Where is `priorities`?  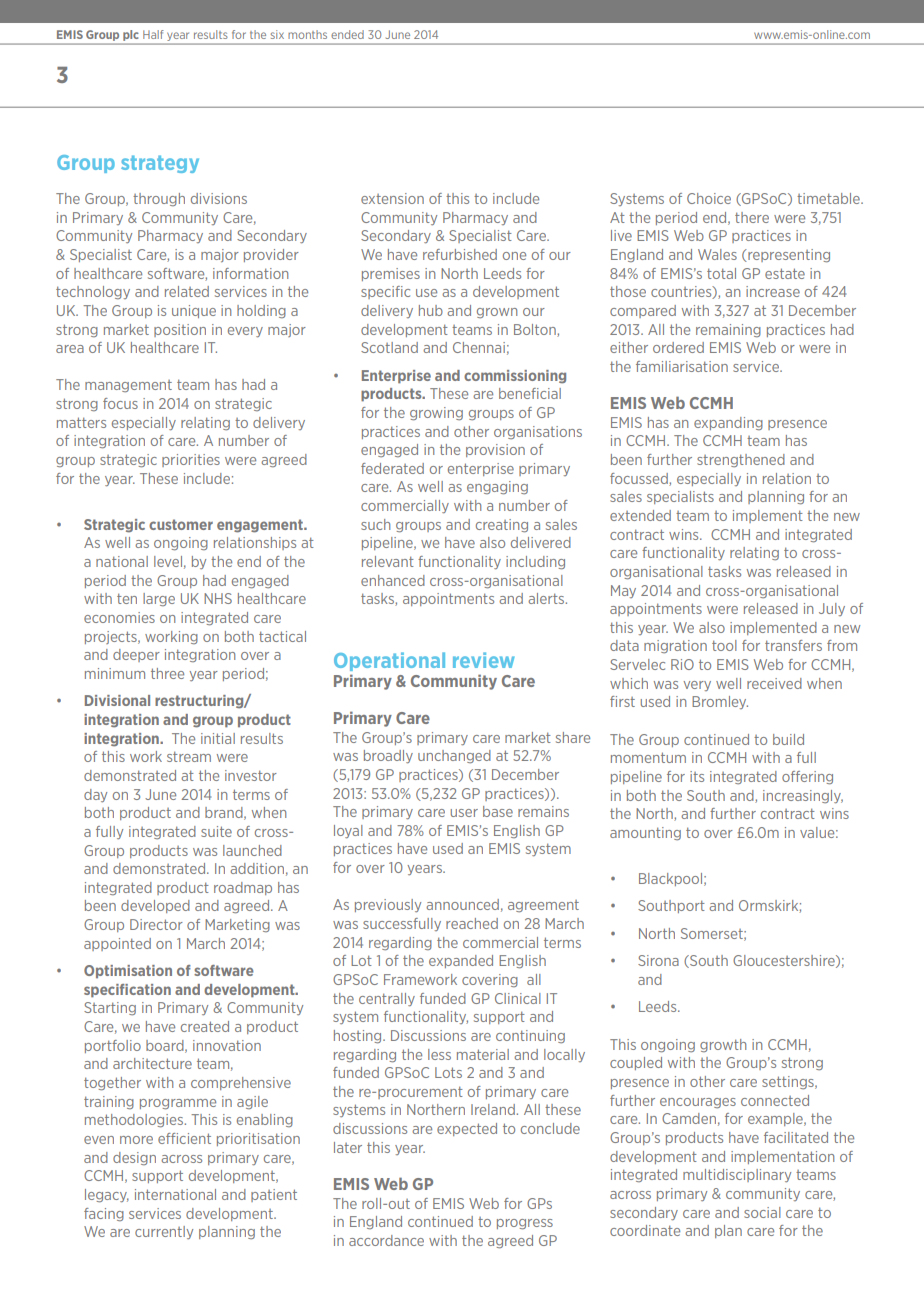
priorities is located at coordinates (191, 460).
